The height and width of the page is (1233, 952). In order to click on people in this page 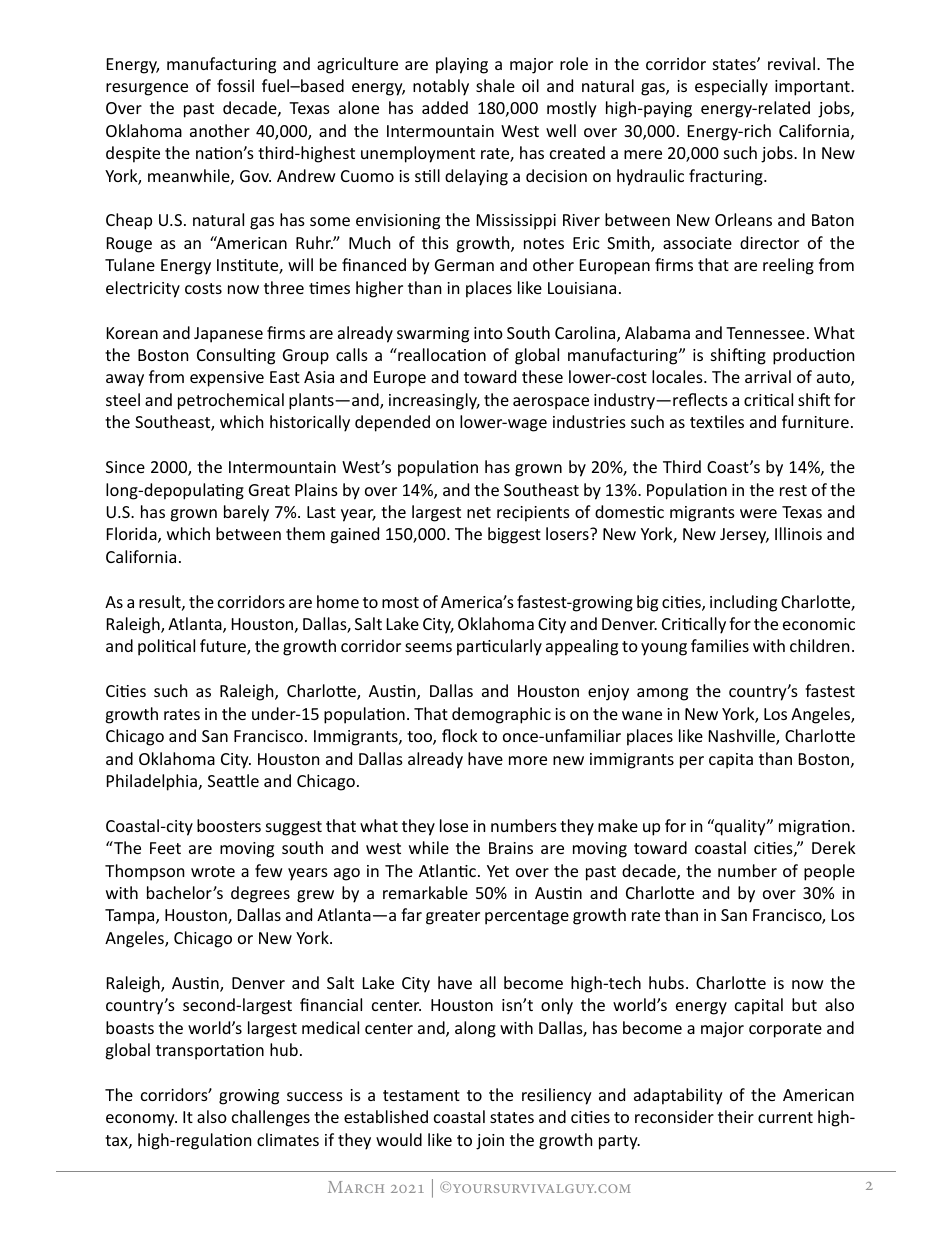, I will do `click(829, 872)`.
